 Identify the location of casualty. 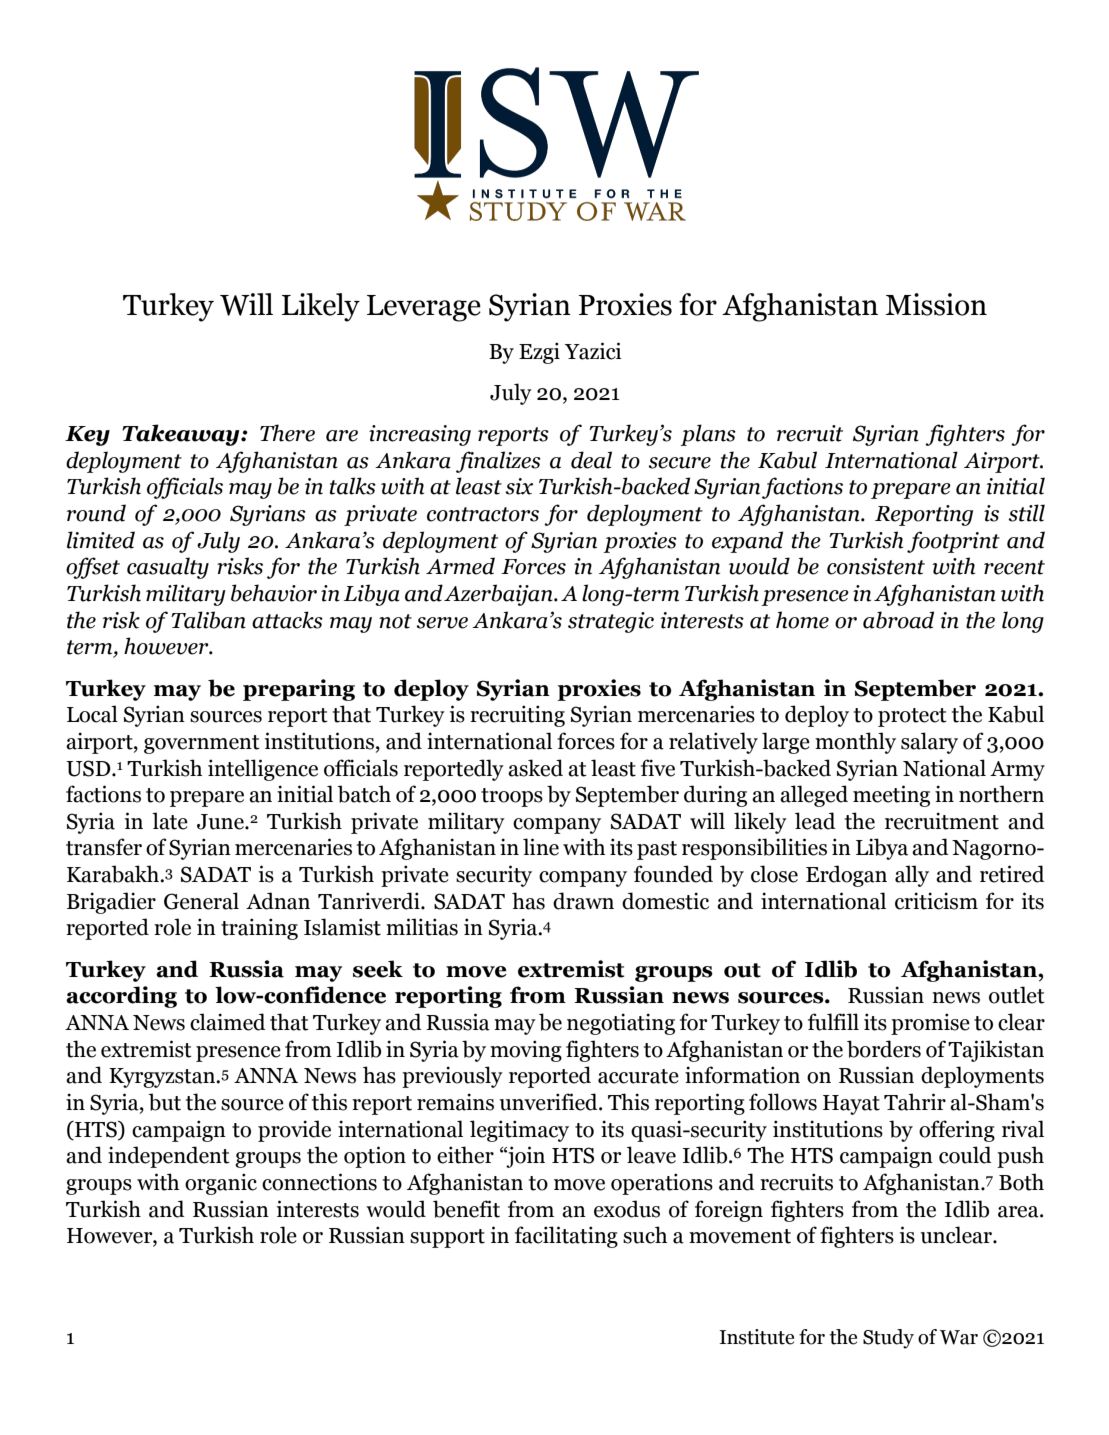
(168, 568).
